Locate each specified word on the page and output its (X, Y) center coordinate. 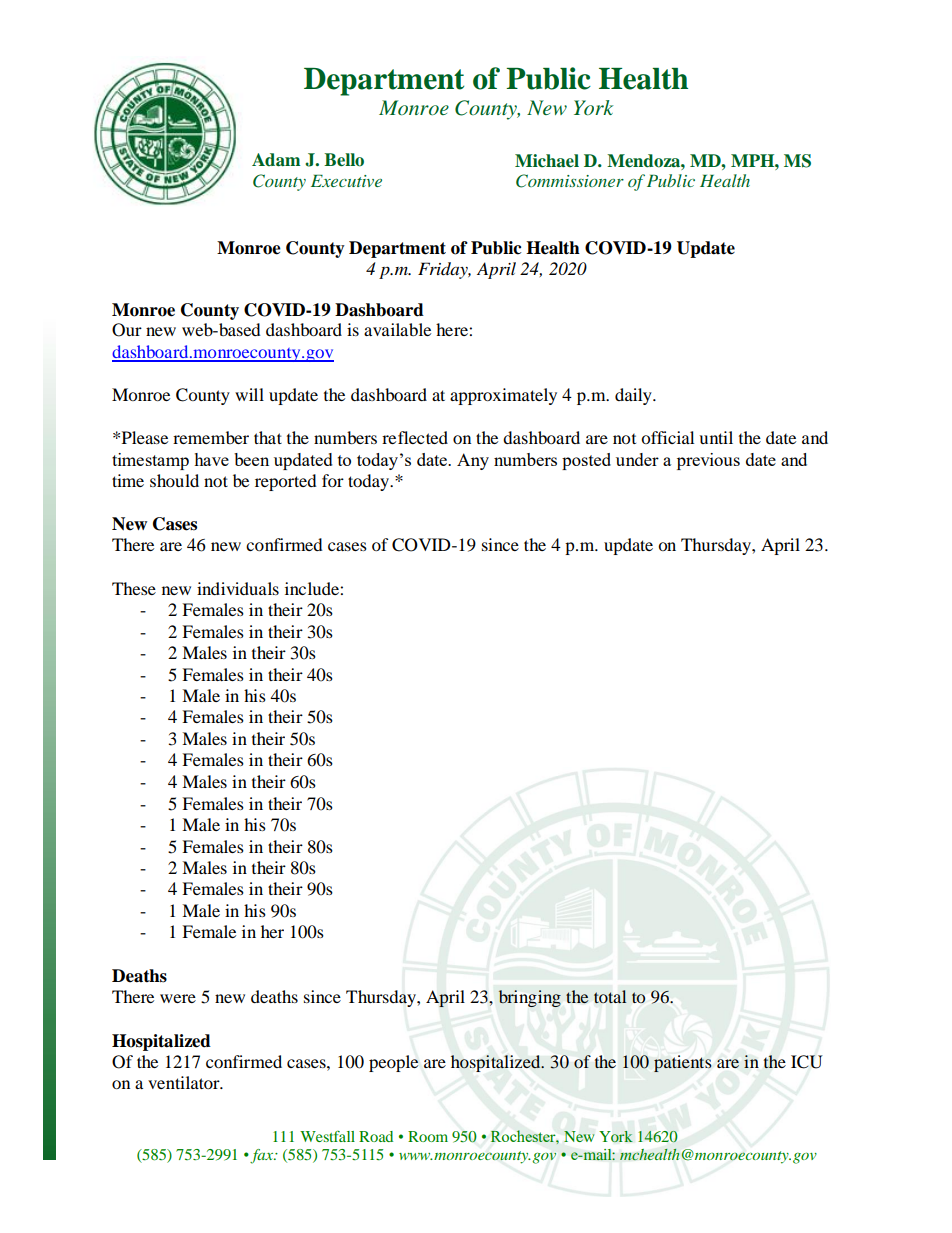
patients (682, 1063)
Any (473, 461)
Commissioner (570, 181)
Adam (276, 160)
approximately (503, 396)
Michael (547, 161)
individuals (238, 588)
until (716, 437)
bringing (530, 998)
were (178, 998)
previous (708, 461)
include (313, 588)
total (610, 996)
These (134, 588)
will (249, 394)
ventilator (185, 1082)
